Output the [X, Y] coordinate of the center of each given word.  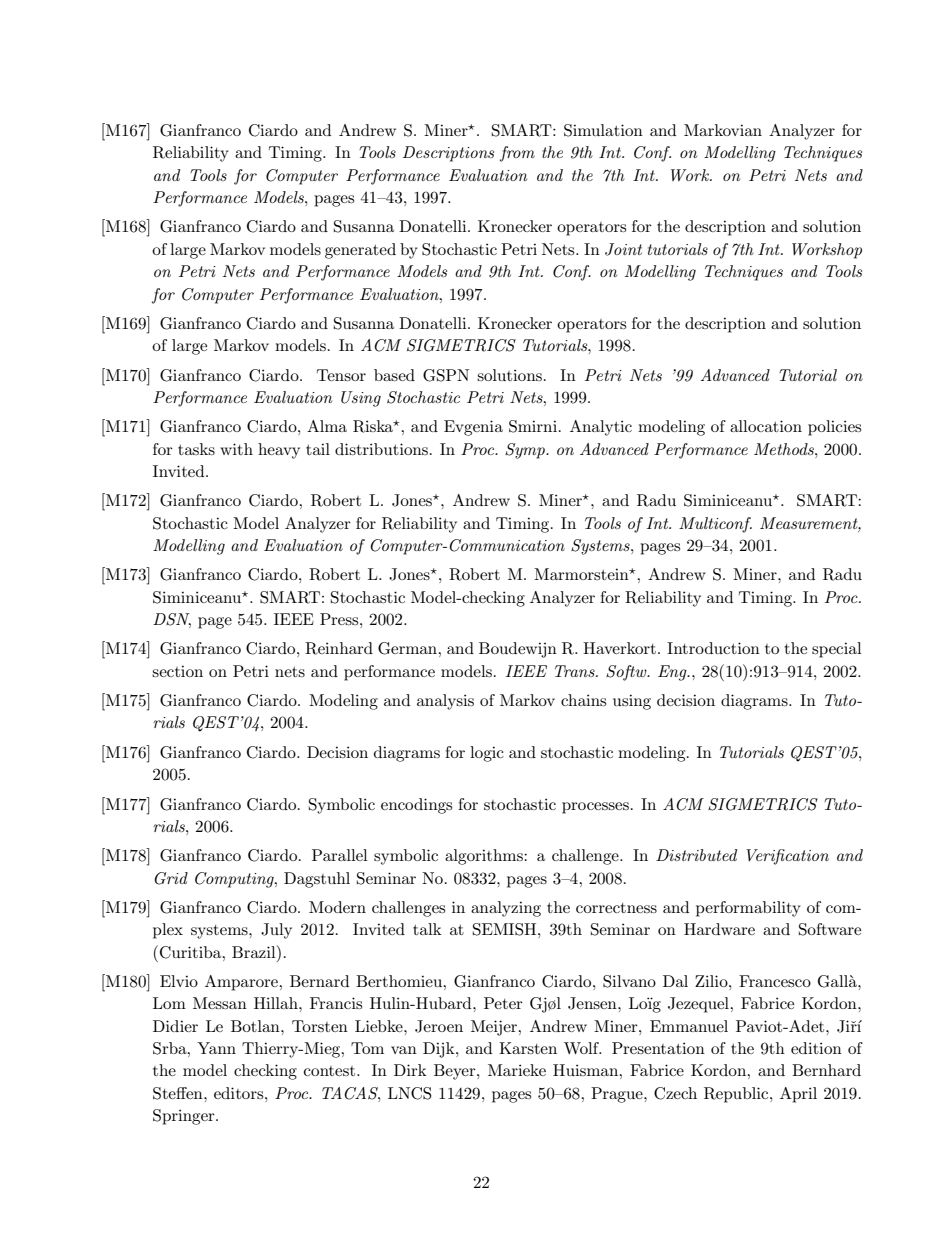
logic [487, 754]
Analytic [601, 428]
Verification [787, 857]
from [517, 154]
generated [360, 251]
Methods [785, 449]
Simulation [603, 130]
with [236, 449]
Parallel [340, 855]
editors [240, 1093]
